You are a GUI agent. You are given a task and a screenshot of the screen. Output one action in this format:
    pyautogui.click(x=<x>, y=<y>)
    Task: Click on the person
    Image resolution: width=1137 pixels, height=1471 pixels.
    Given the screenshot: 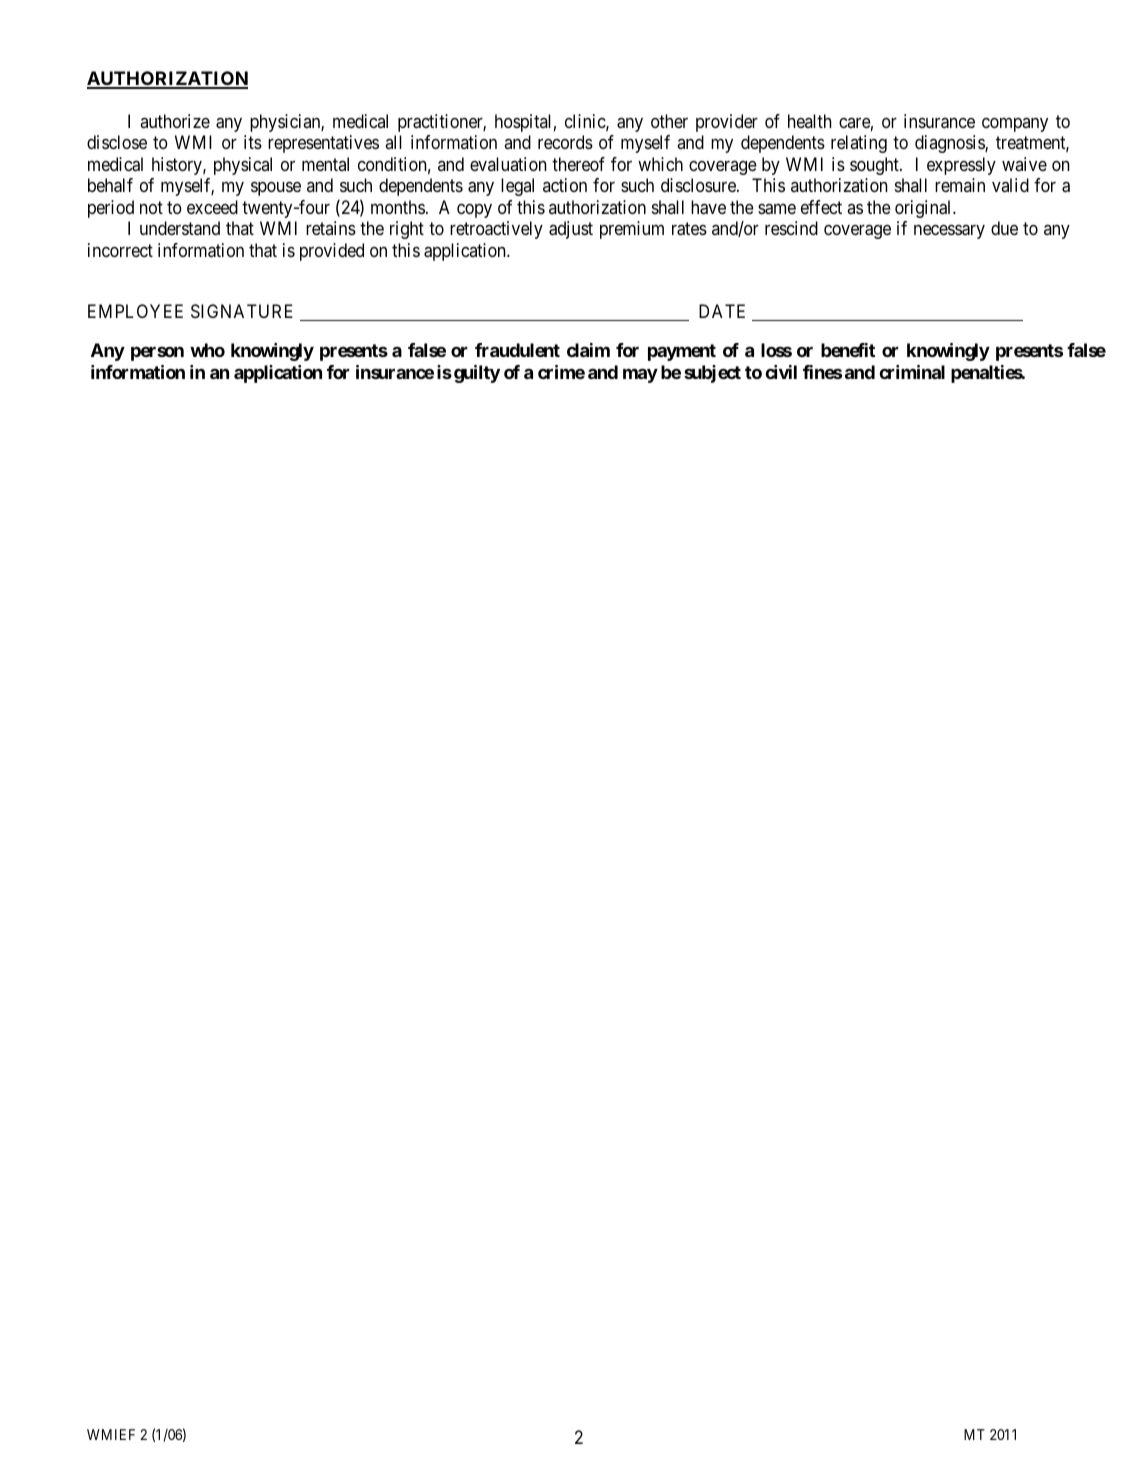 What is the action you would take?
    pyautogui.click(x=157, y=354)
